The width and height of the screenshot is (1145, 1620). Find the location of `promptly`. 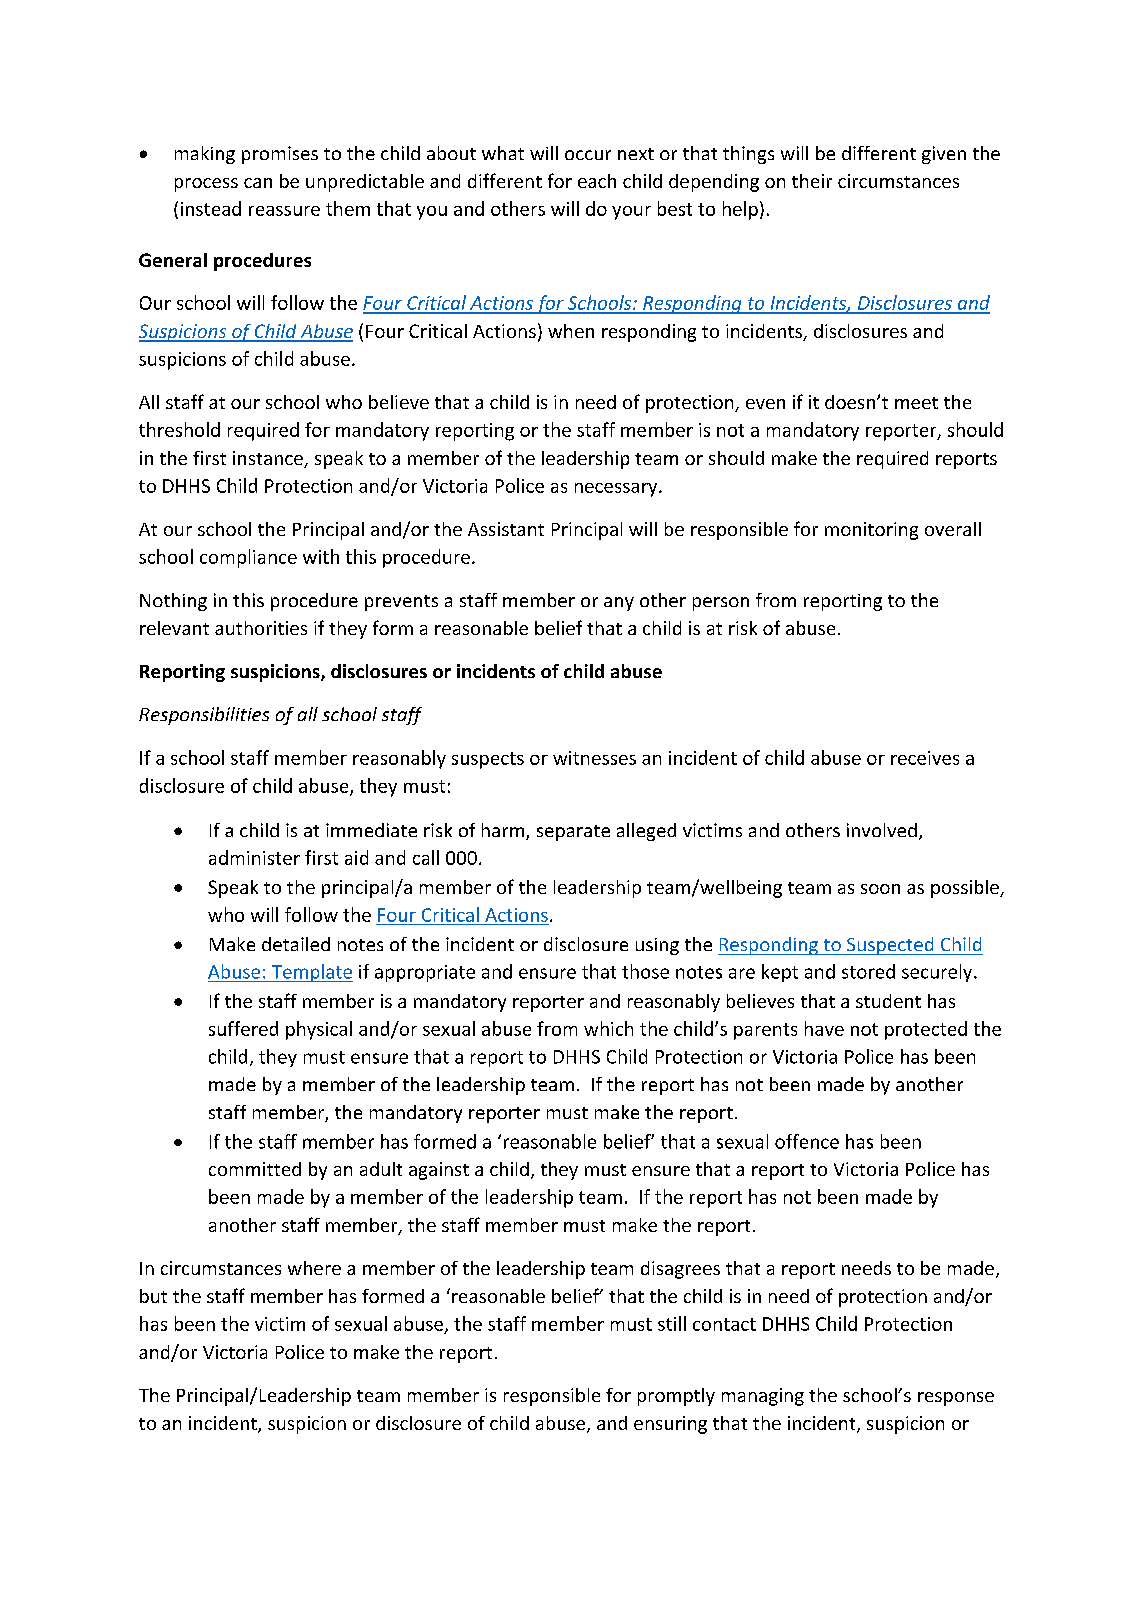

promptly is located at coordinates (676, 1397).
